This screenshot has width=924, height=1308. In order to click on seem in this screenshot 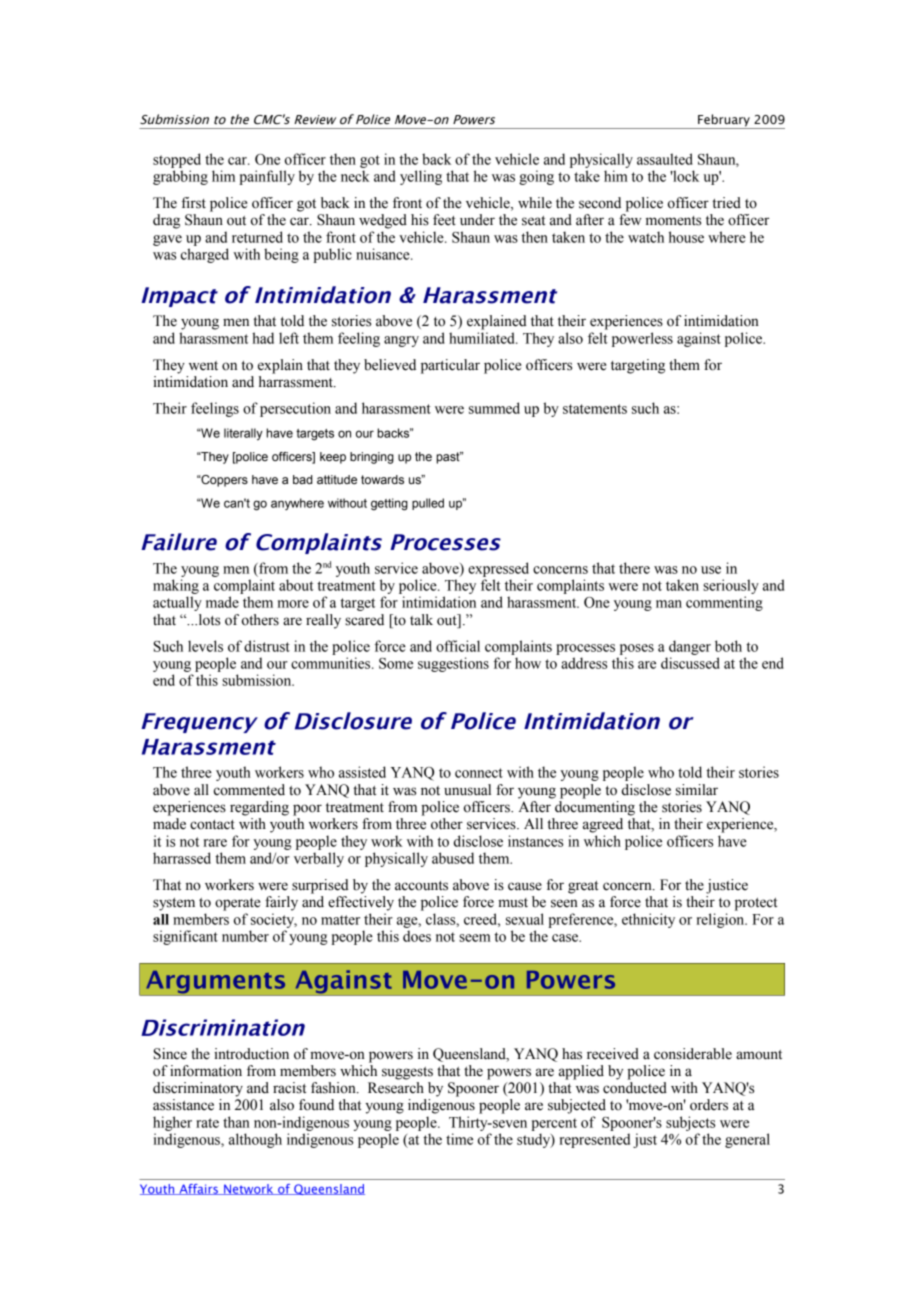, I will do `click(475, 938)`.
